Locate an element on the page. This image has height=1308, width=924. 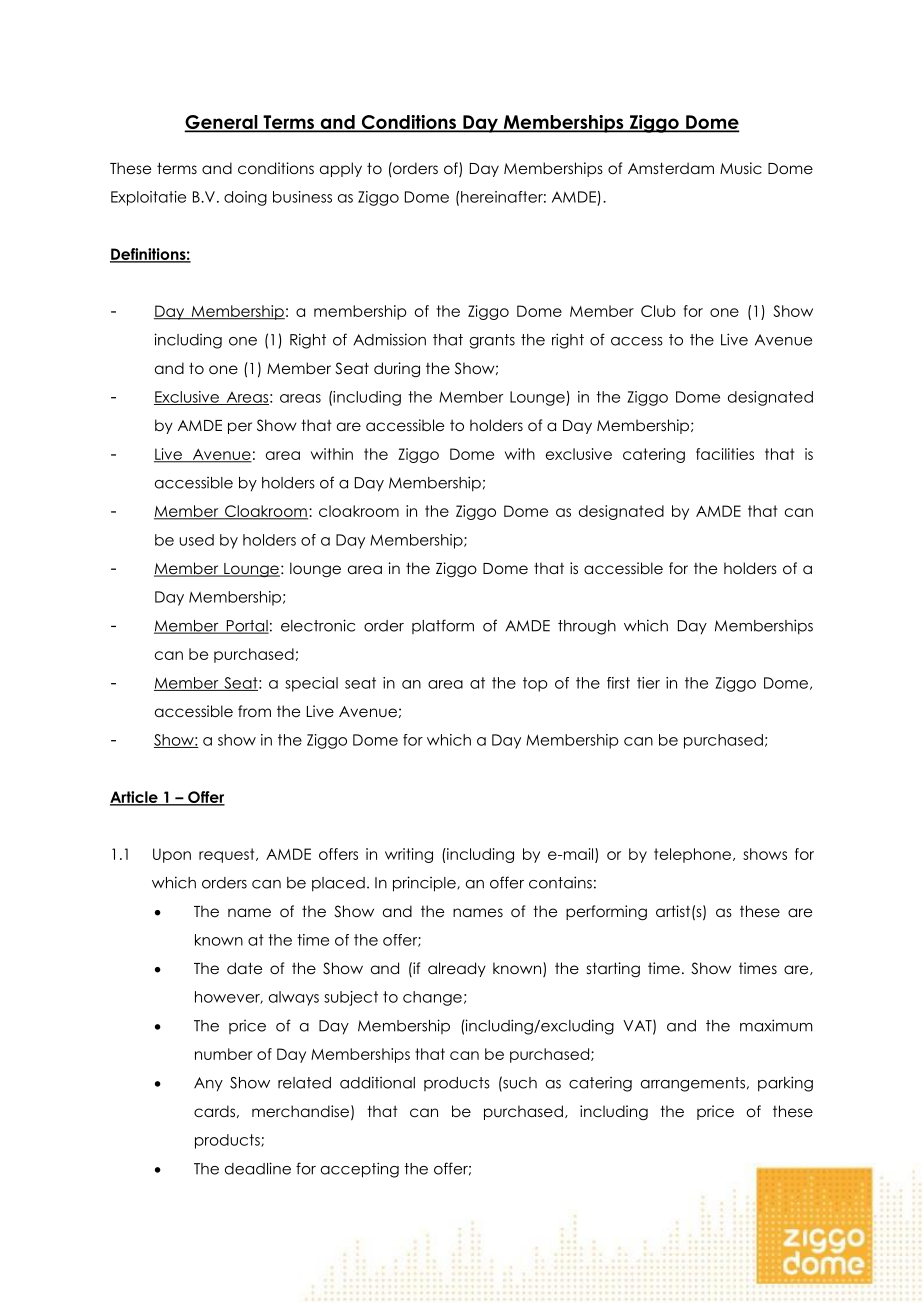
during is located at coordinates (397, 369).
